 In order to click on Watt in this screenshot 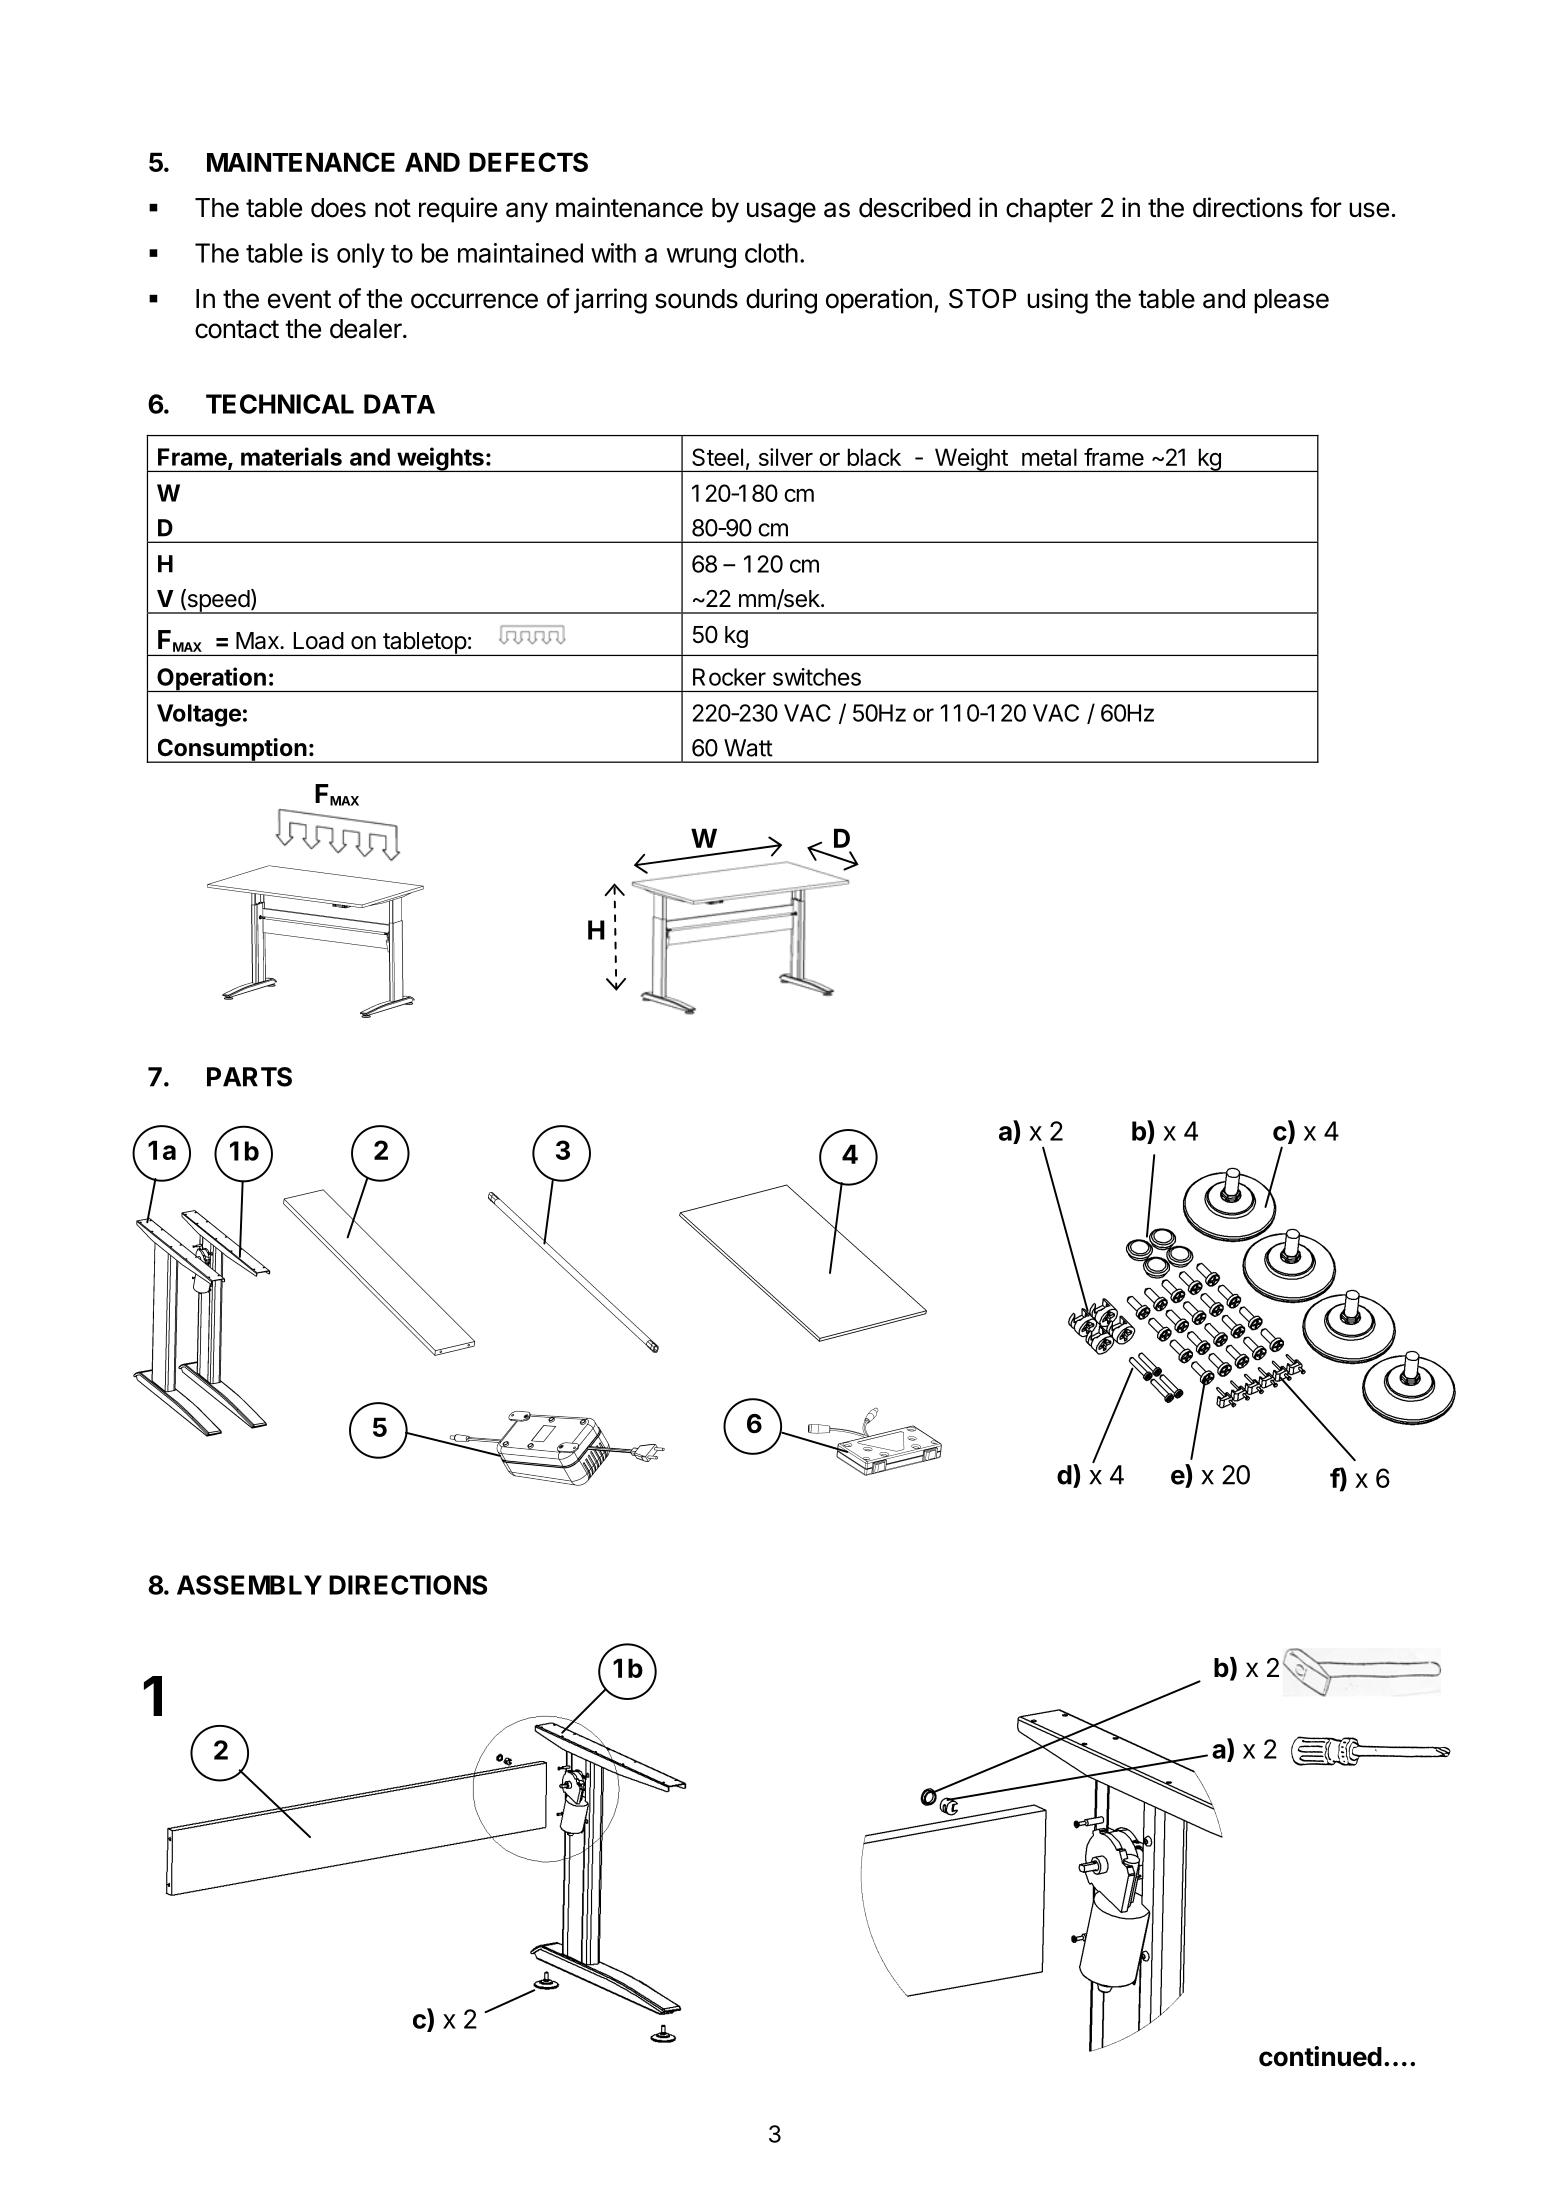, I will do `click(748, 748)`.
